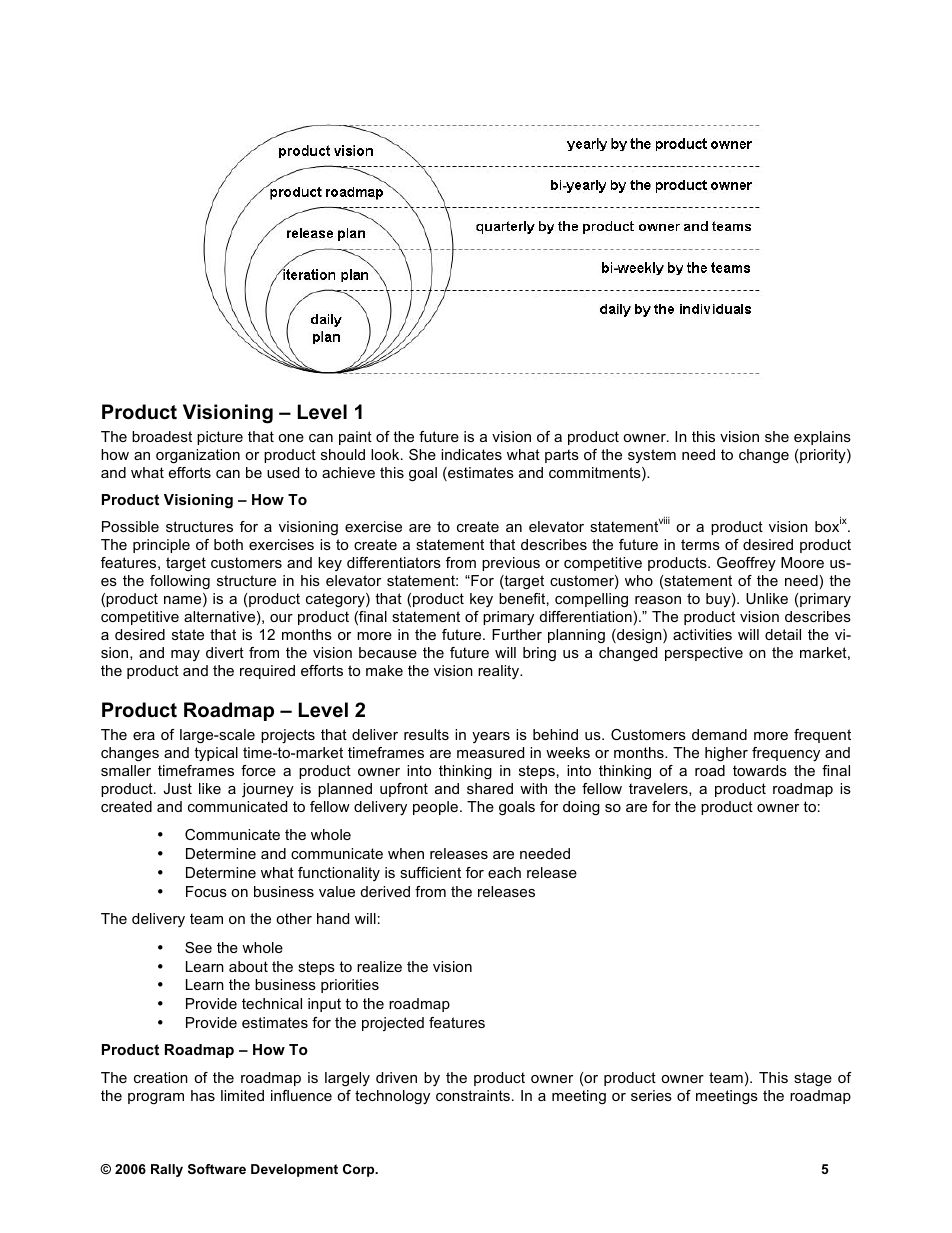 Image resolution: width=952 pixels, height=1233 pixels. I want to click on realize, so click(379, 966).
